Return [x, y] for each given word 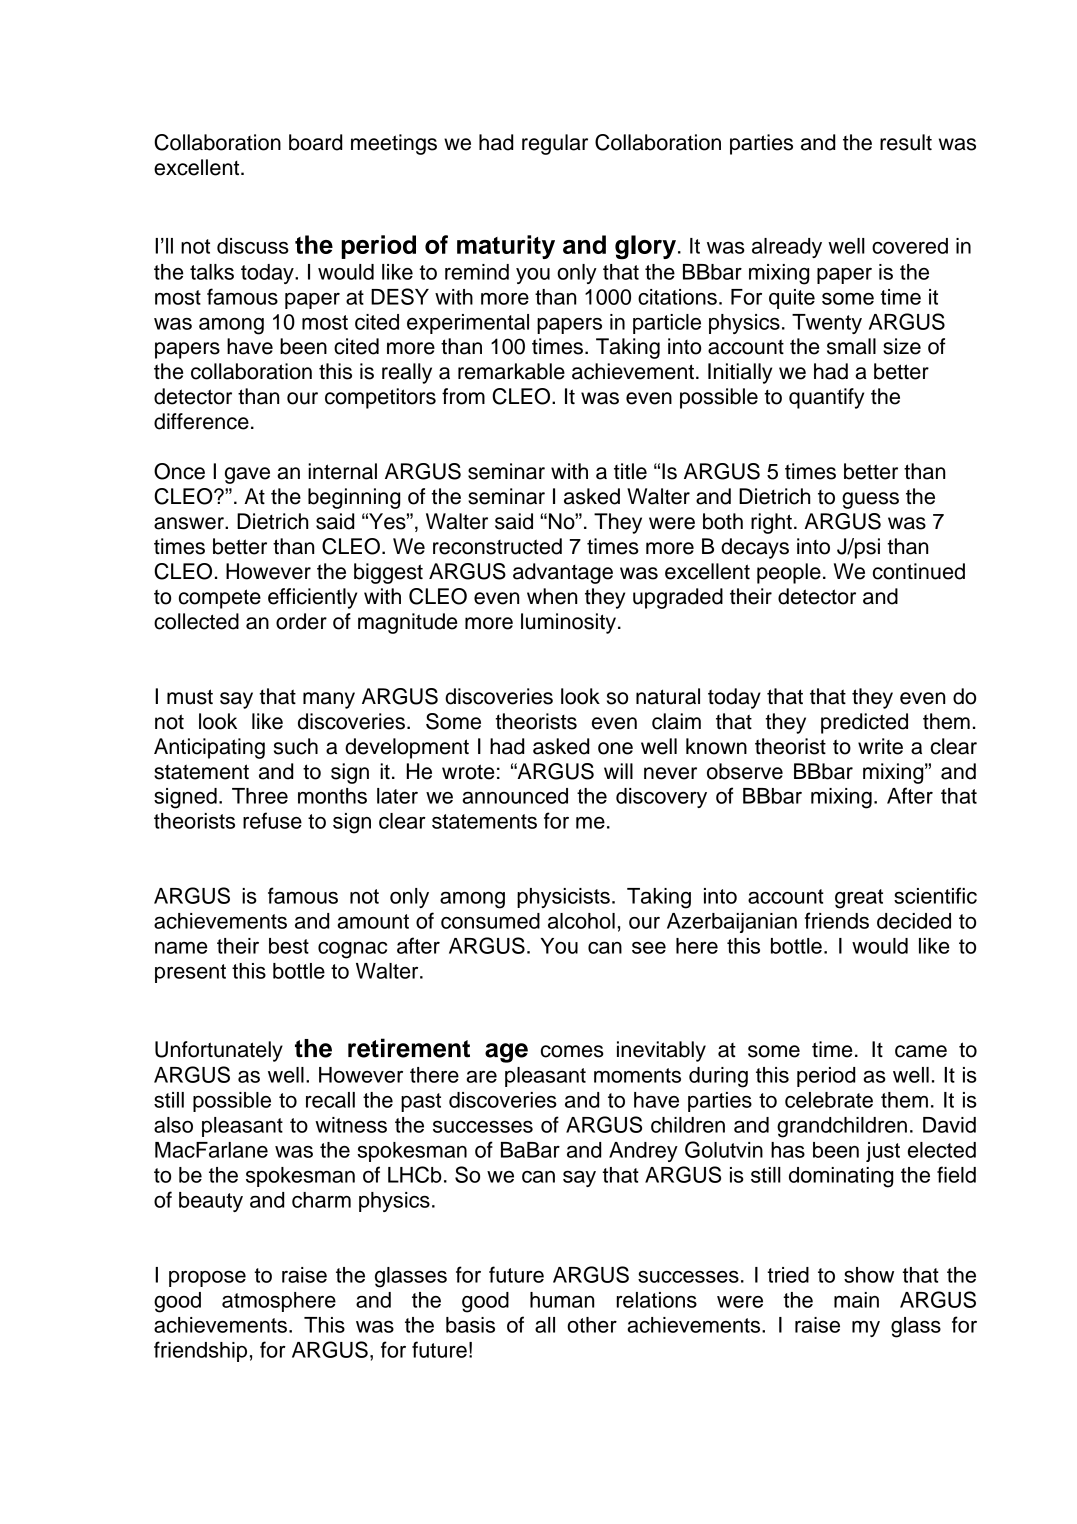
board [315, 142]
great [859, 899]
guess [870, 500]
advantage [563, 573]
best [289, 946]
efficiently [312, 598]
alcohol [581, 921]
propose [207, 1279]
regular [555, 144]
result [906, 142]
